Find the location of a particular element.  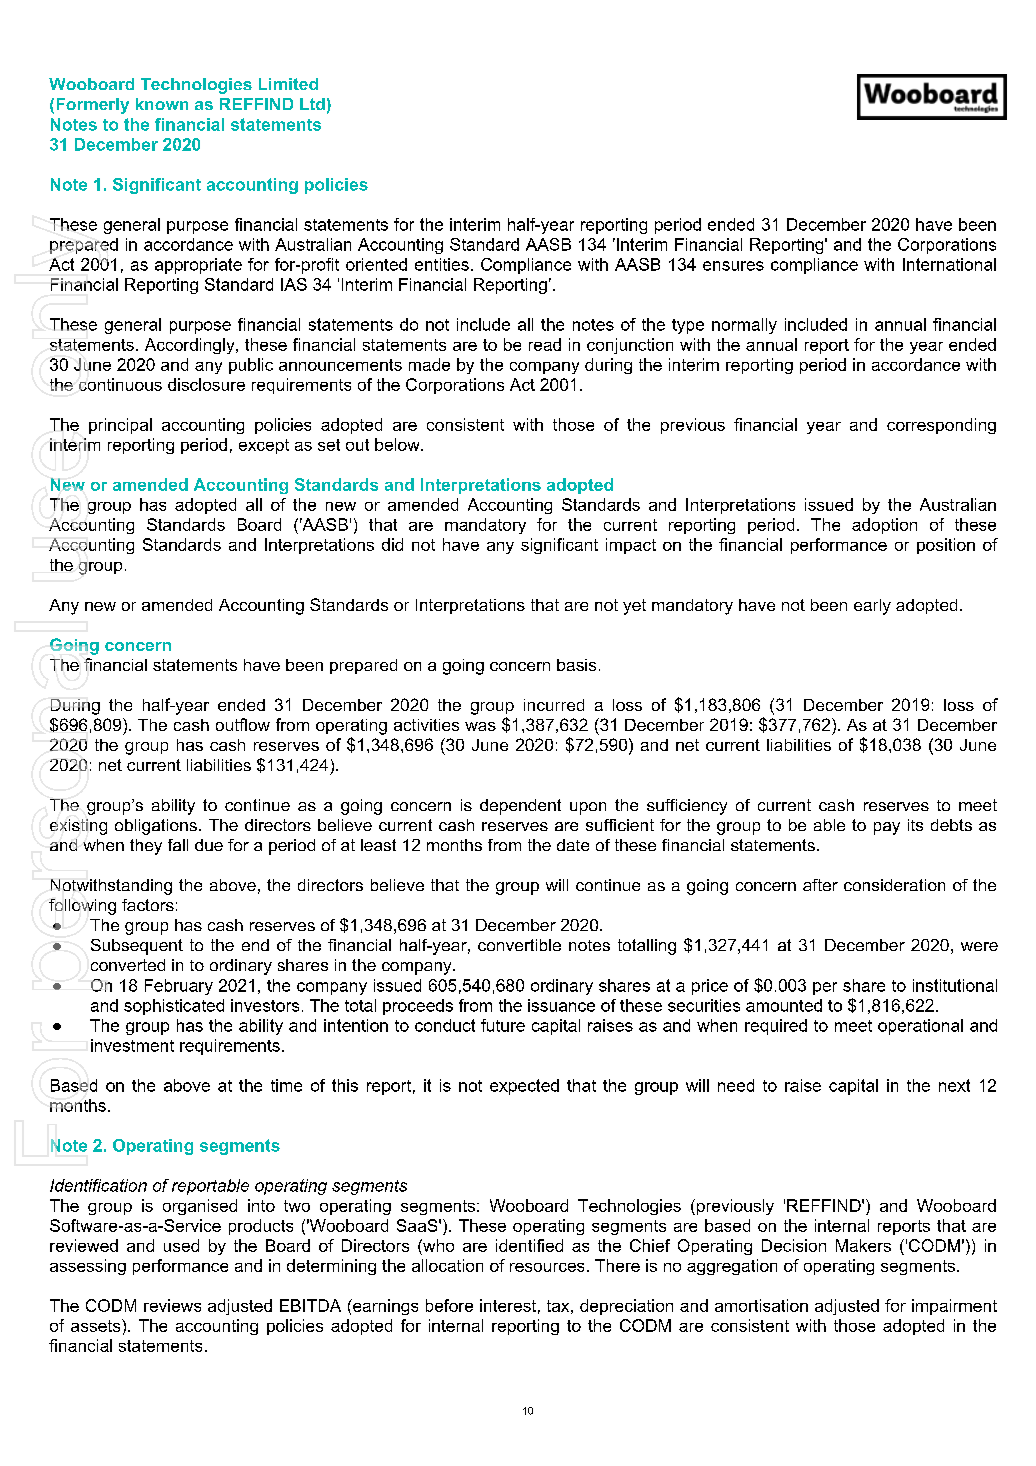

known is located at coordinates (162, 104).
